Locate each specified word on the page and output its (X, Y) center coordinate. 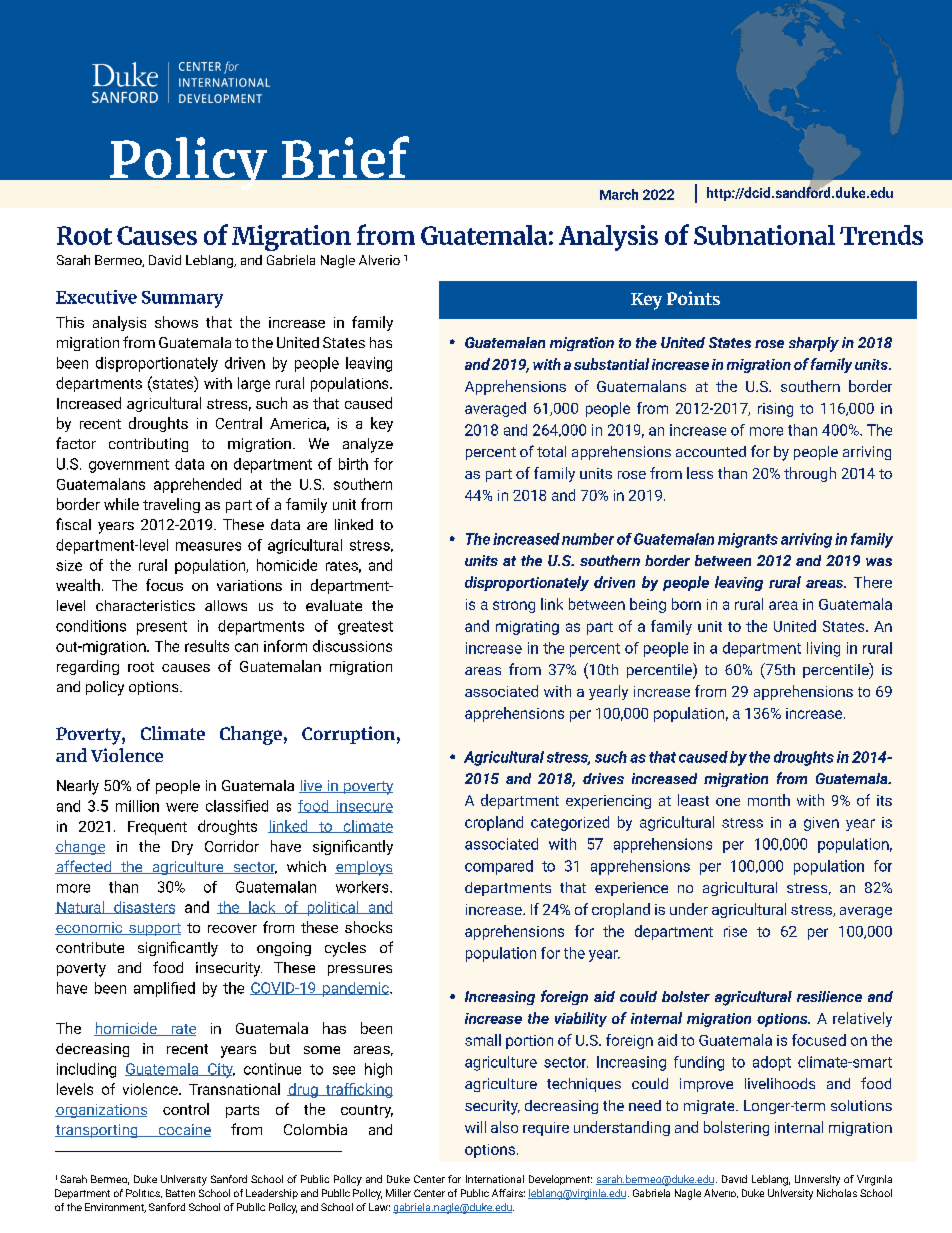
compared (499, 867)
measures (208, 546)
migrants (748, 540)
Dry (182, 848)
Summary (182, 299)
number (588, 539)
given (821, 824)
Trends (881, 235)
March (619, 194)
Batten (180, 1193)
